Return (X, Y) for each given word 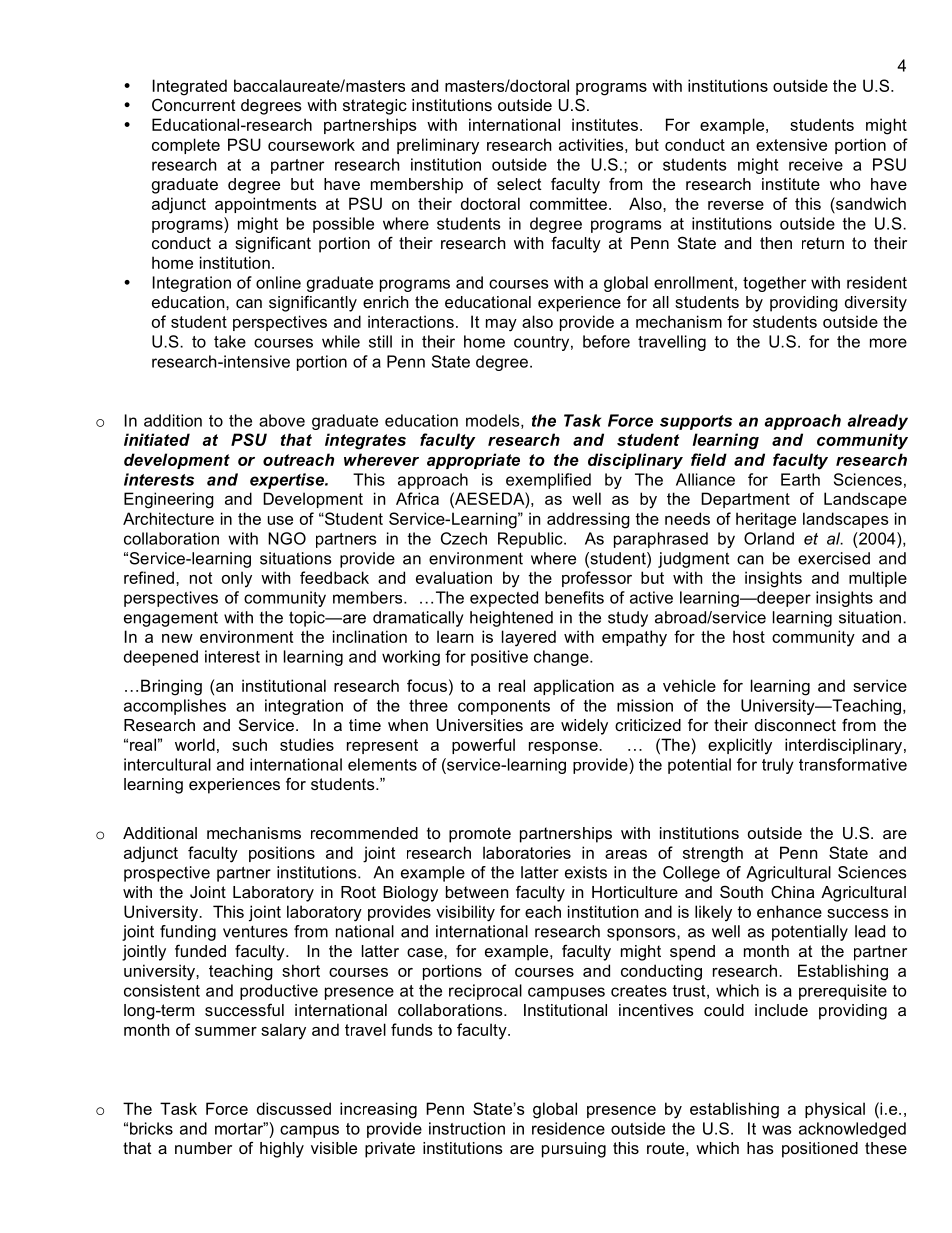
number (203, 1148)
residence (568, 1128)
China (793, 892)
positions (282, 854)
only (237, 579)
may (501, 325)
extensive (791, 144)
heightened (511, 619)
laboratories (527, 852)
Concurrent (194, 104)
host (749, 636)
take (230, 341)
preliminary (438, 146)
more (888, 343)
